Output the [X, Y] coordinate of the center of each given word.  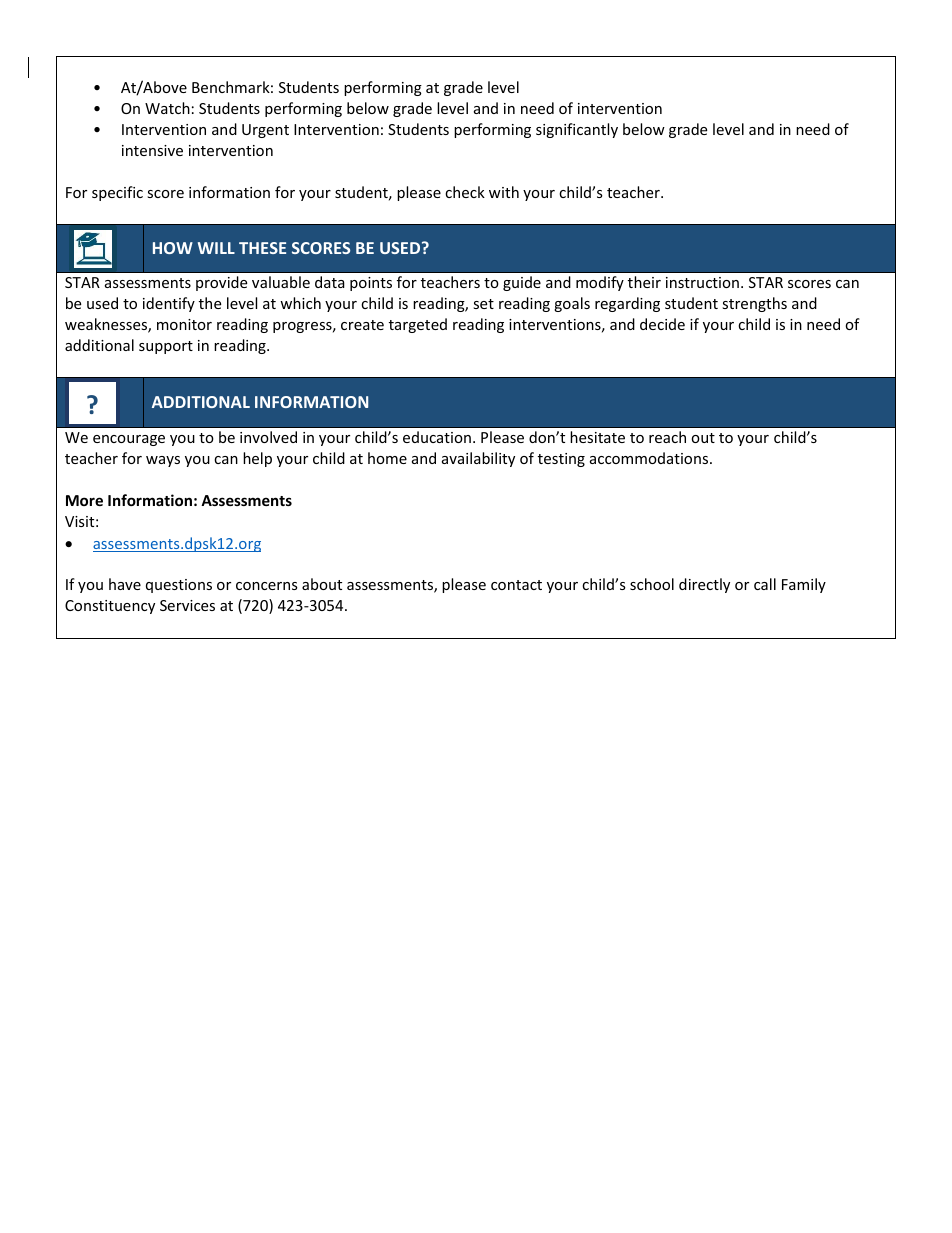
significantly [577, 130]
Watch [167, 108]
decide [662, 324]
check [465, 192]
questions [179, 586]
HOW [173, 248]
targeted [418, 325]
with [504, 192]
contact [516, 585]
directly [704, 585]
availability [478, 459]
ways [163, 461]
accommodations [650, 458]
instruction [702, 282]
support [166, 347]
